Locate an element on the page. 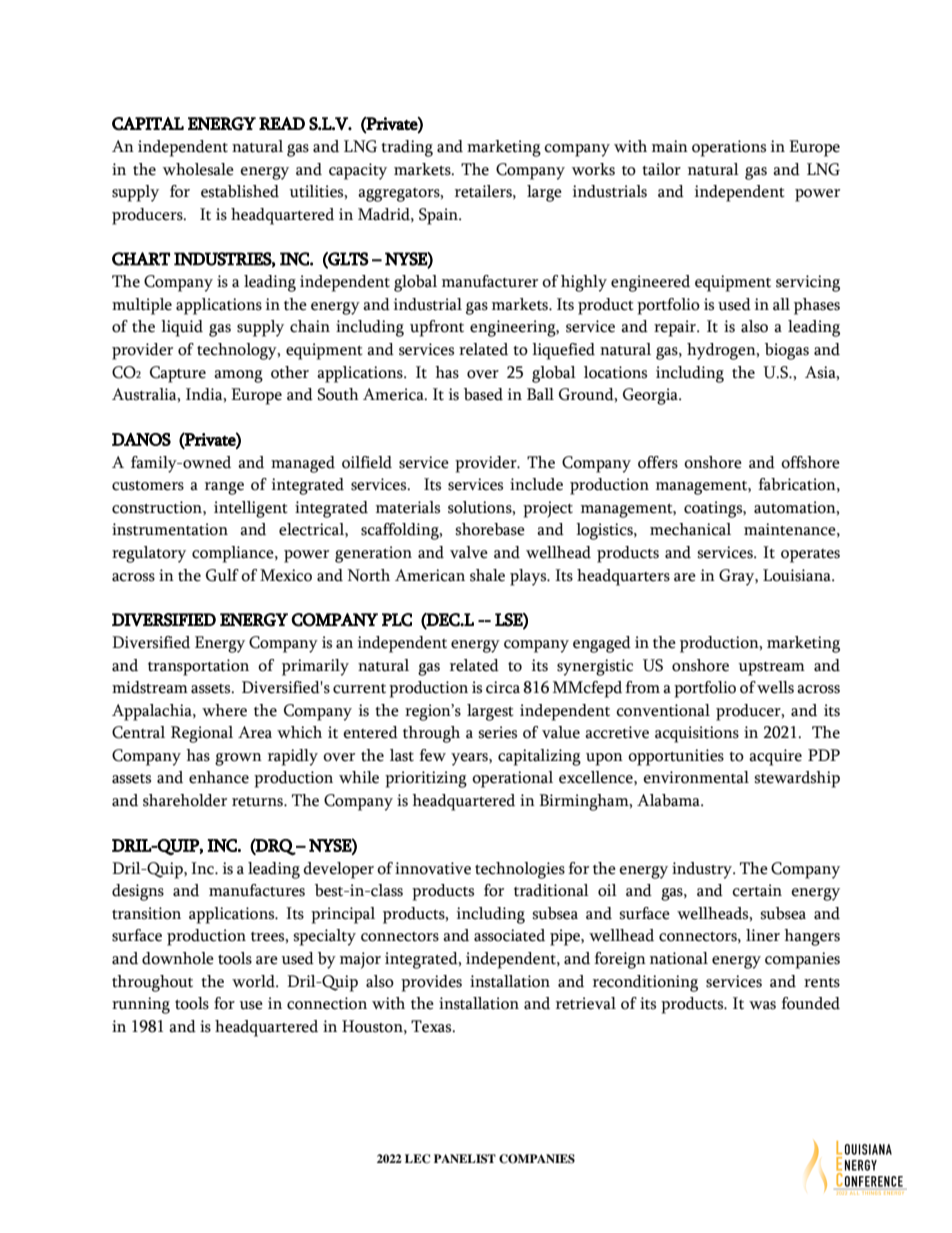  was is located at coordinates (762, 1005).
